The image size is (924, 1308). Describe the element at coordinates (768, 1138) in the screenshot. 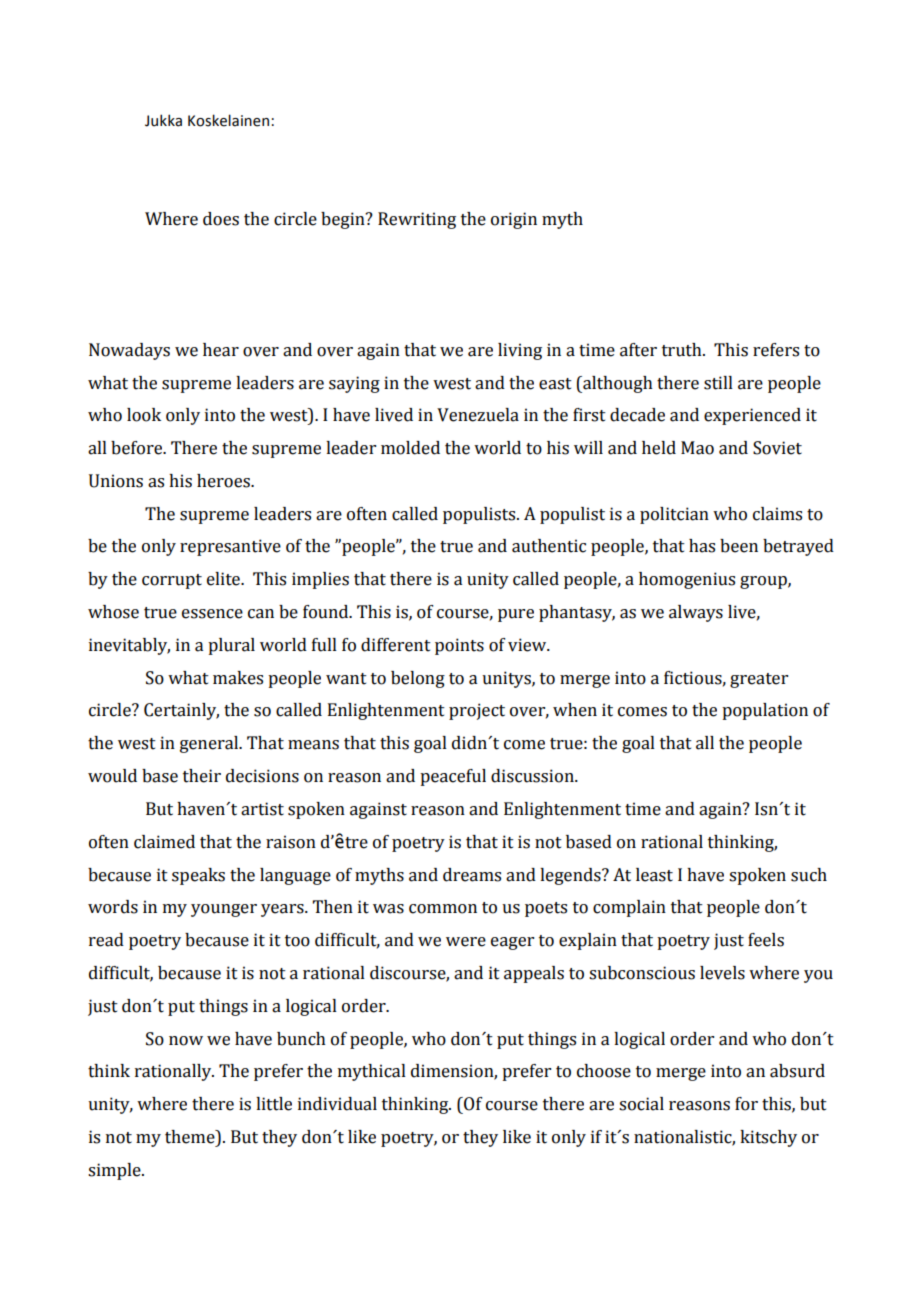

I see `kitschy` at that location.
